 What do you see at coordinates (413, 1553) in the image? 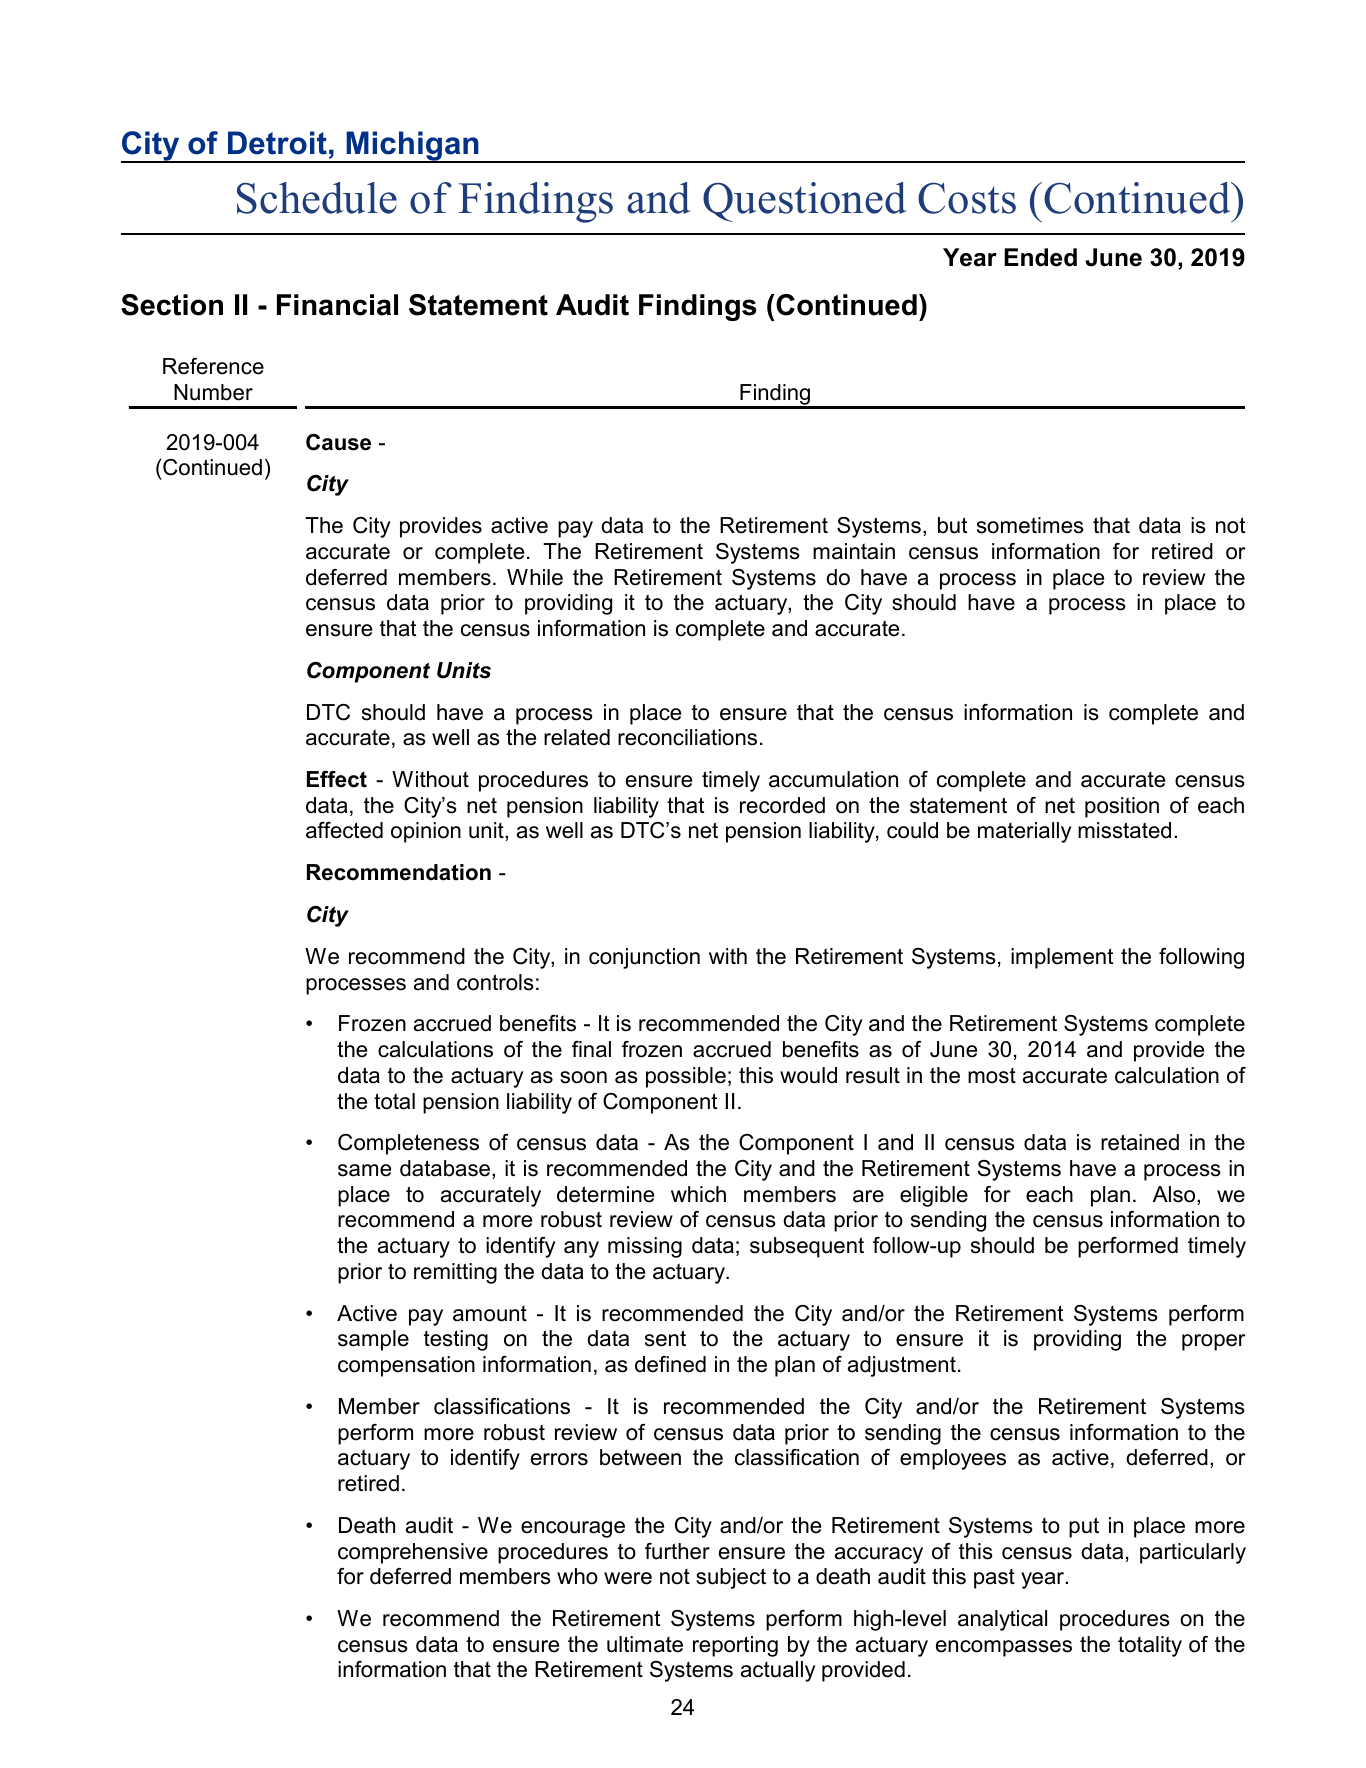
I see `comprehensive` at bounding box center [413, 1553].
